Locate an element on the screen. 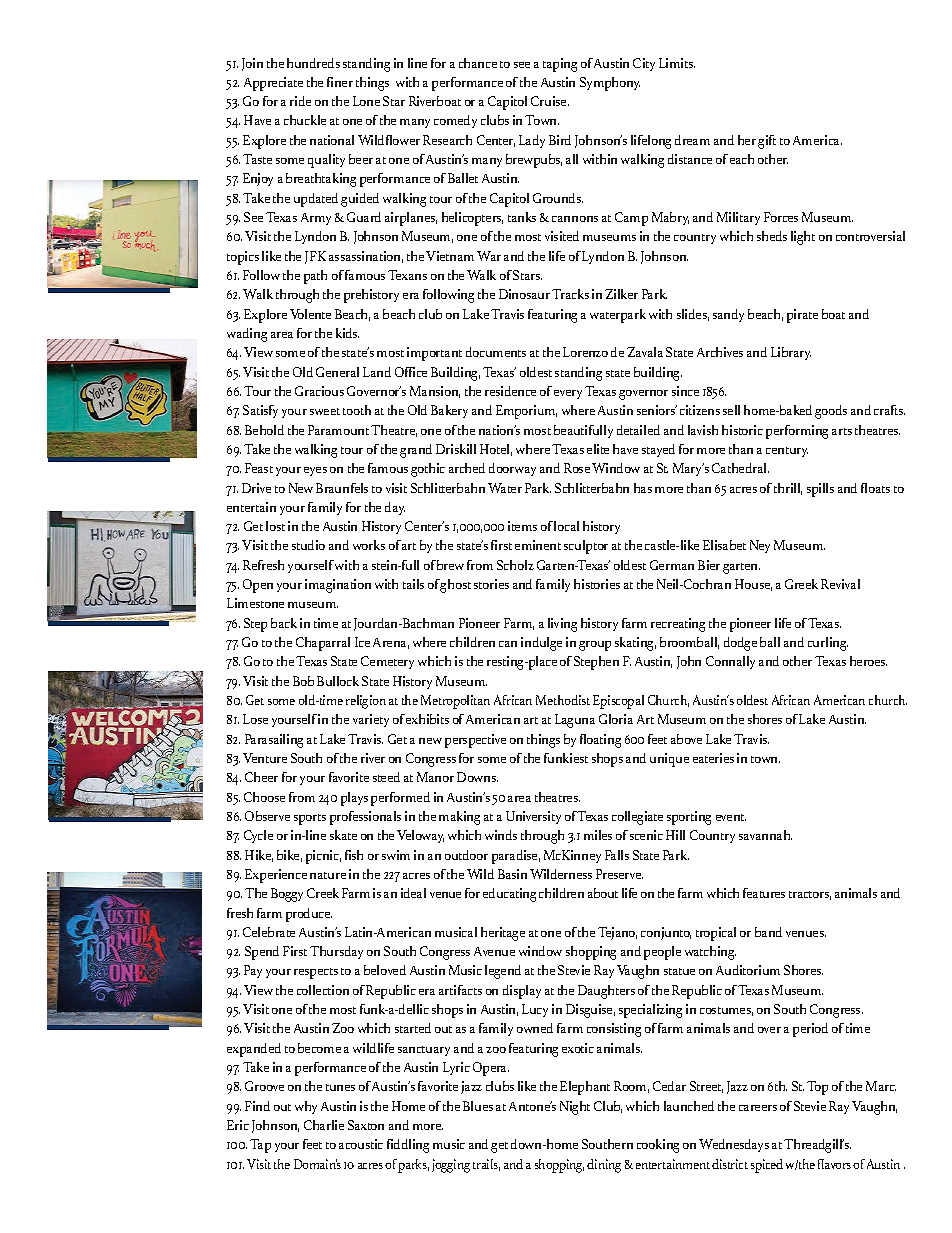  Charlie is located at coordinates (324, 1125).
